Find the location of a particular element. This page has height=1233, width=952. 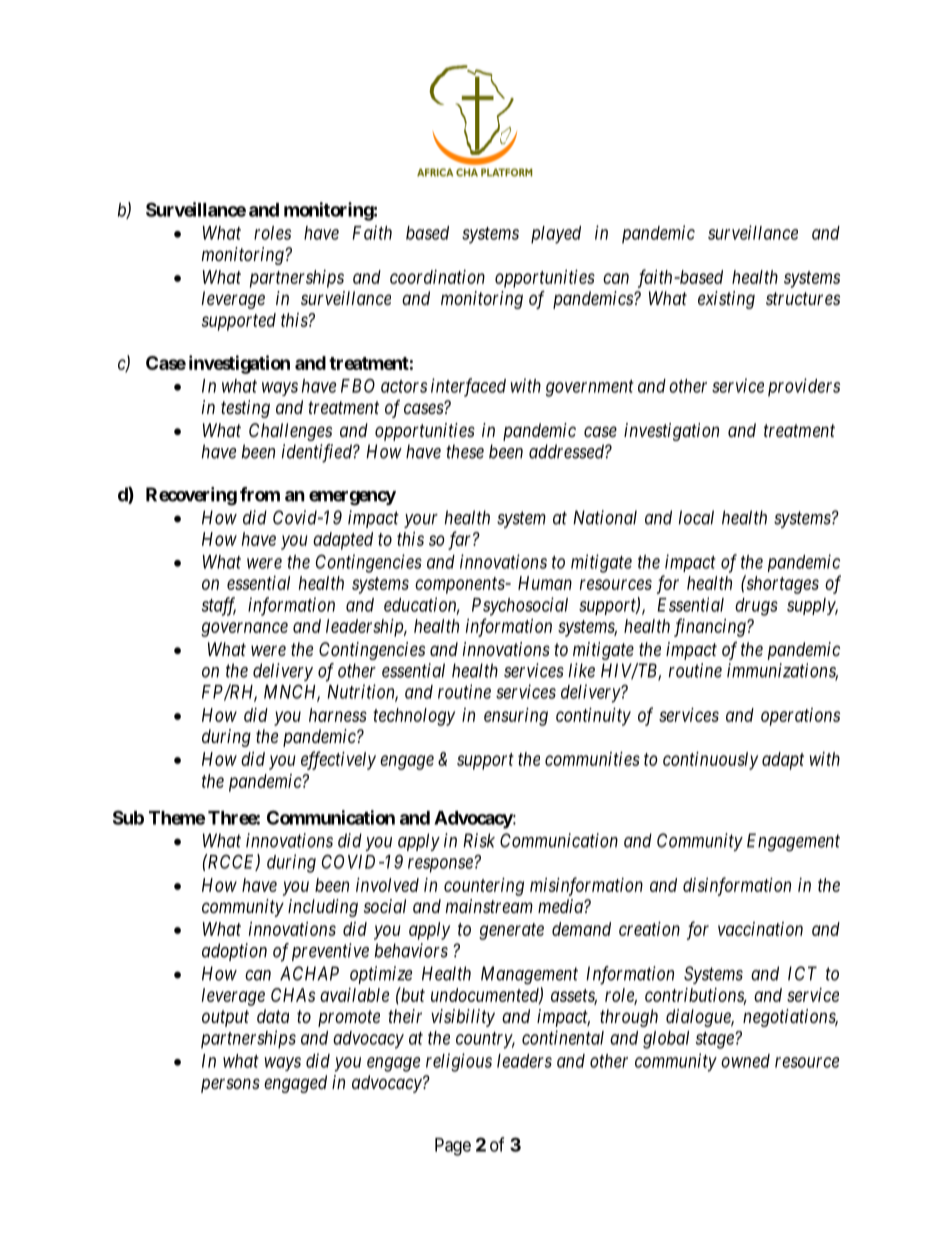

persons is located at coordinates (230, 1085).
